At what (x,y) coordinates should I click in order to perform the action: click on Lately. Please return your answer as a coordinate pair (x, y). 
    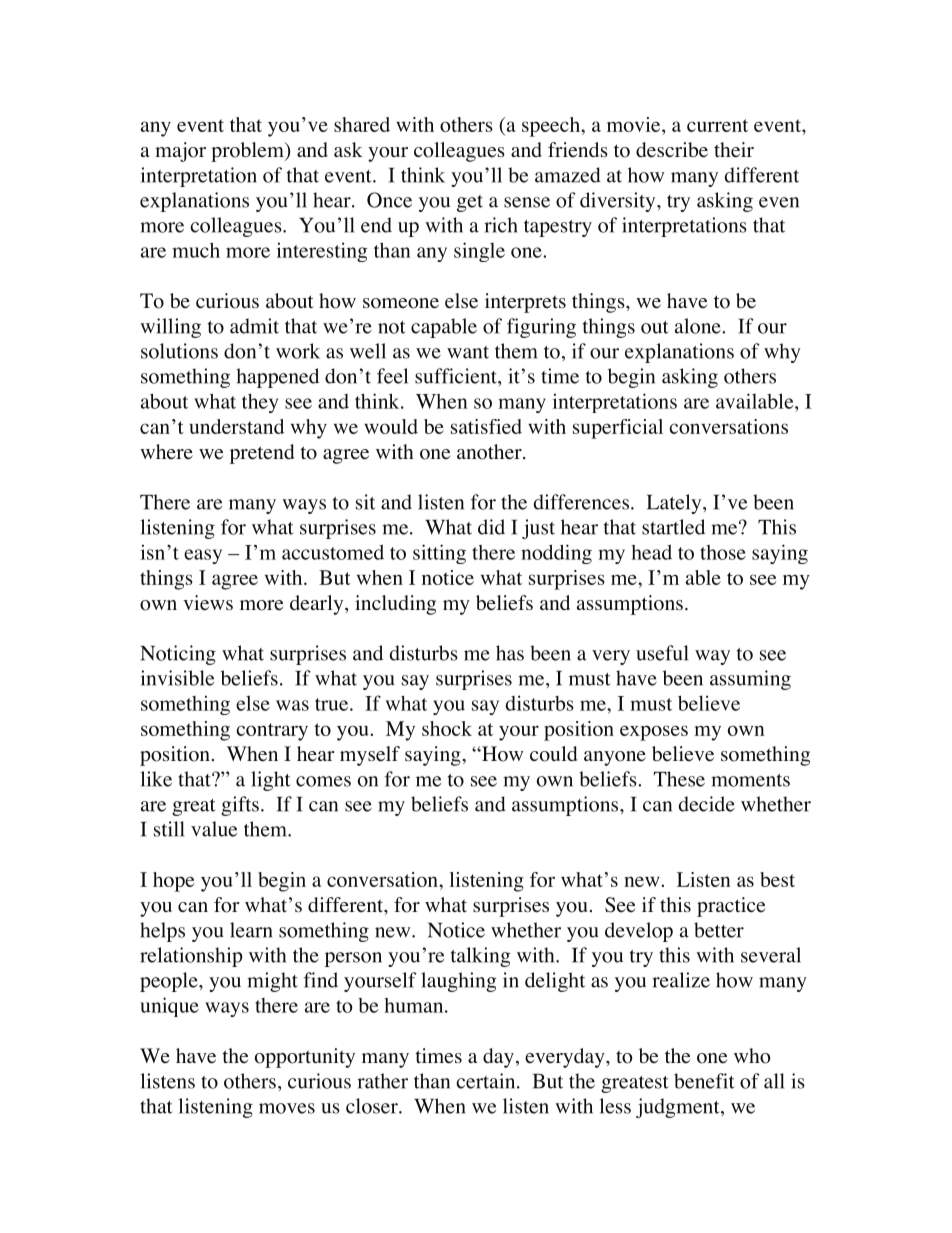
    Looking at the image, I should click on (675, 504).
